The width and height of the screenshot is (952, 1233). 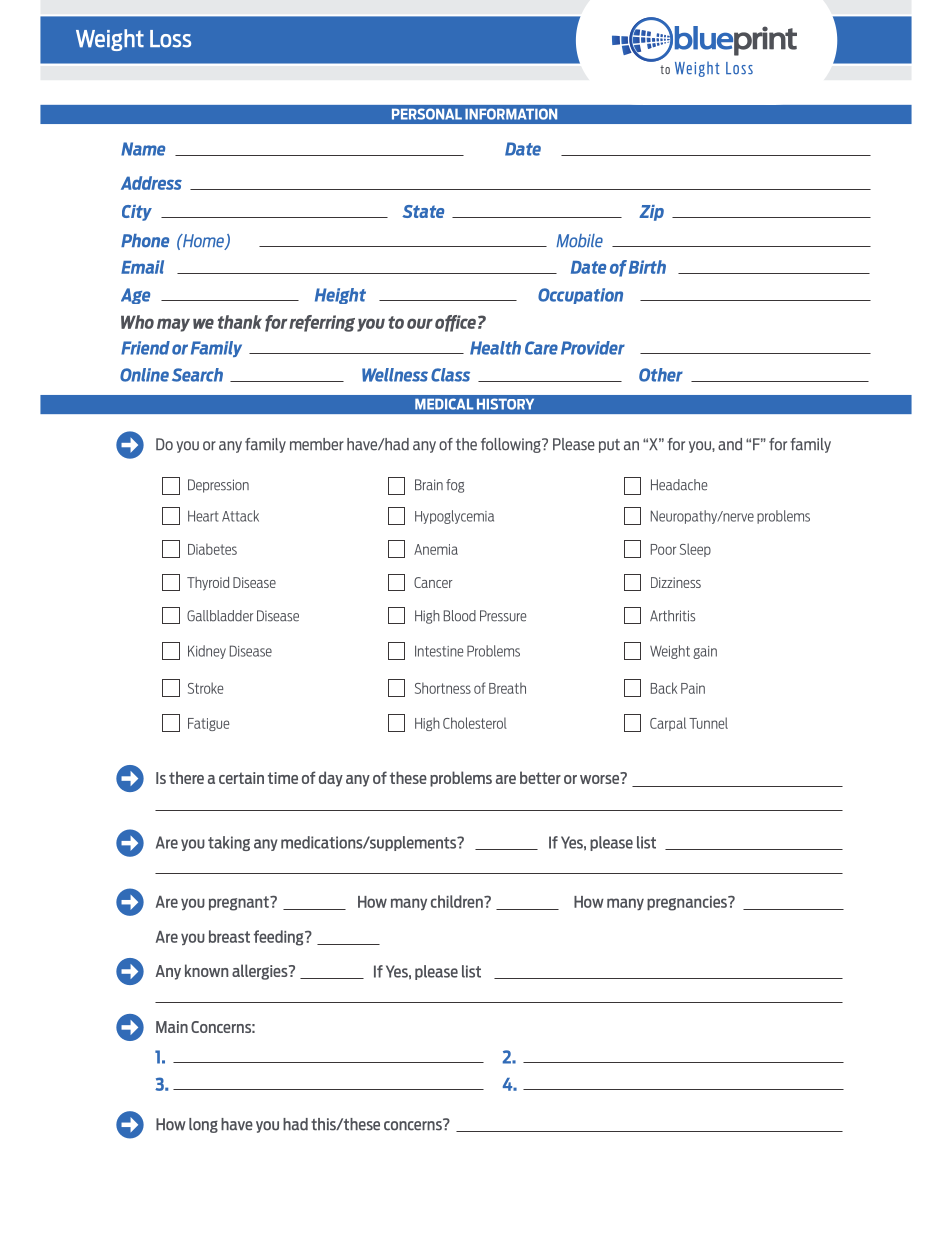 I want to click on PERSONAL, so click(x=427, y=114).
